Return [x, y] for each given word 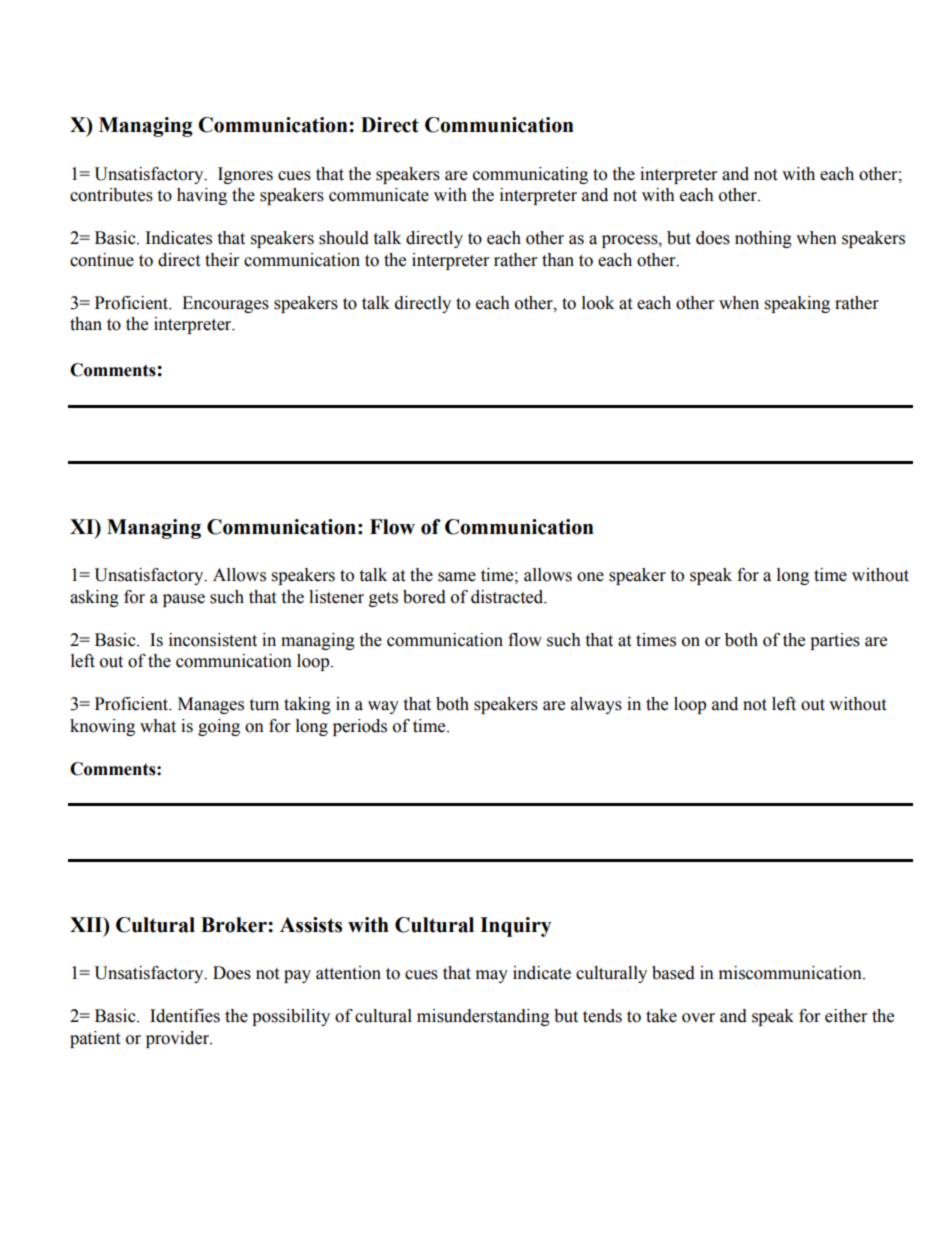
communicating [530, 175]
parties [835, 641]
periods [360, 727]
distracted [508, 597]
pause [184, 600]
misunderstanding [483, 1017]
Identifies [185, 1016]
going [219, 727]
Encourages [225, 304]
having [202, 196]
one [590, 577]
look [598, 303]
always [596, 705]
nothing [763, 239]
